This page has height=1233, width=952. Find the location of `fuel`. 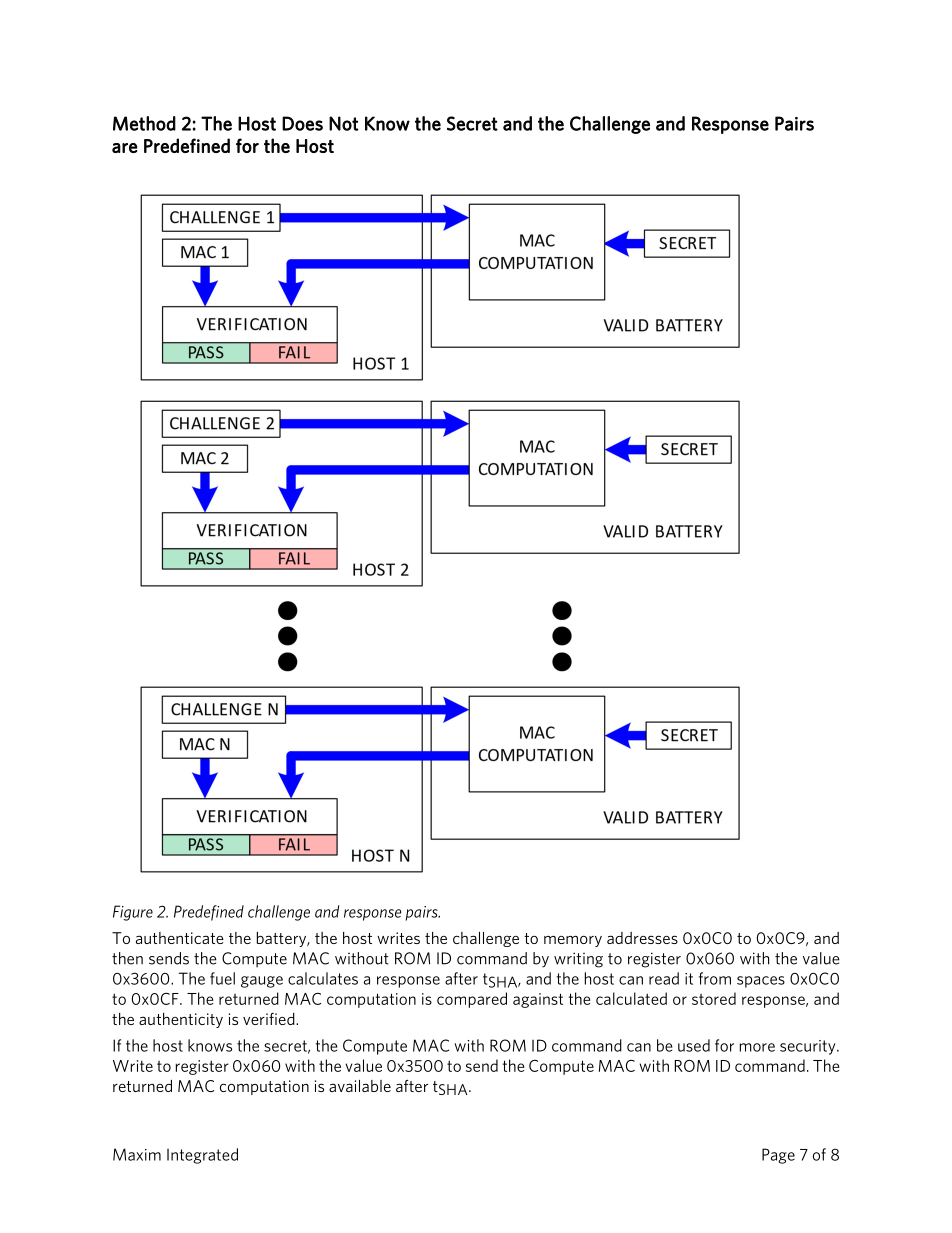

fuel is located at coordinates (222, 978).
